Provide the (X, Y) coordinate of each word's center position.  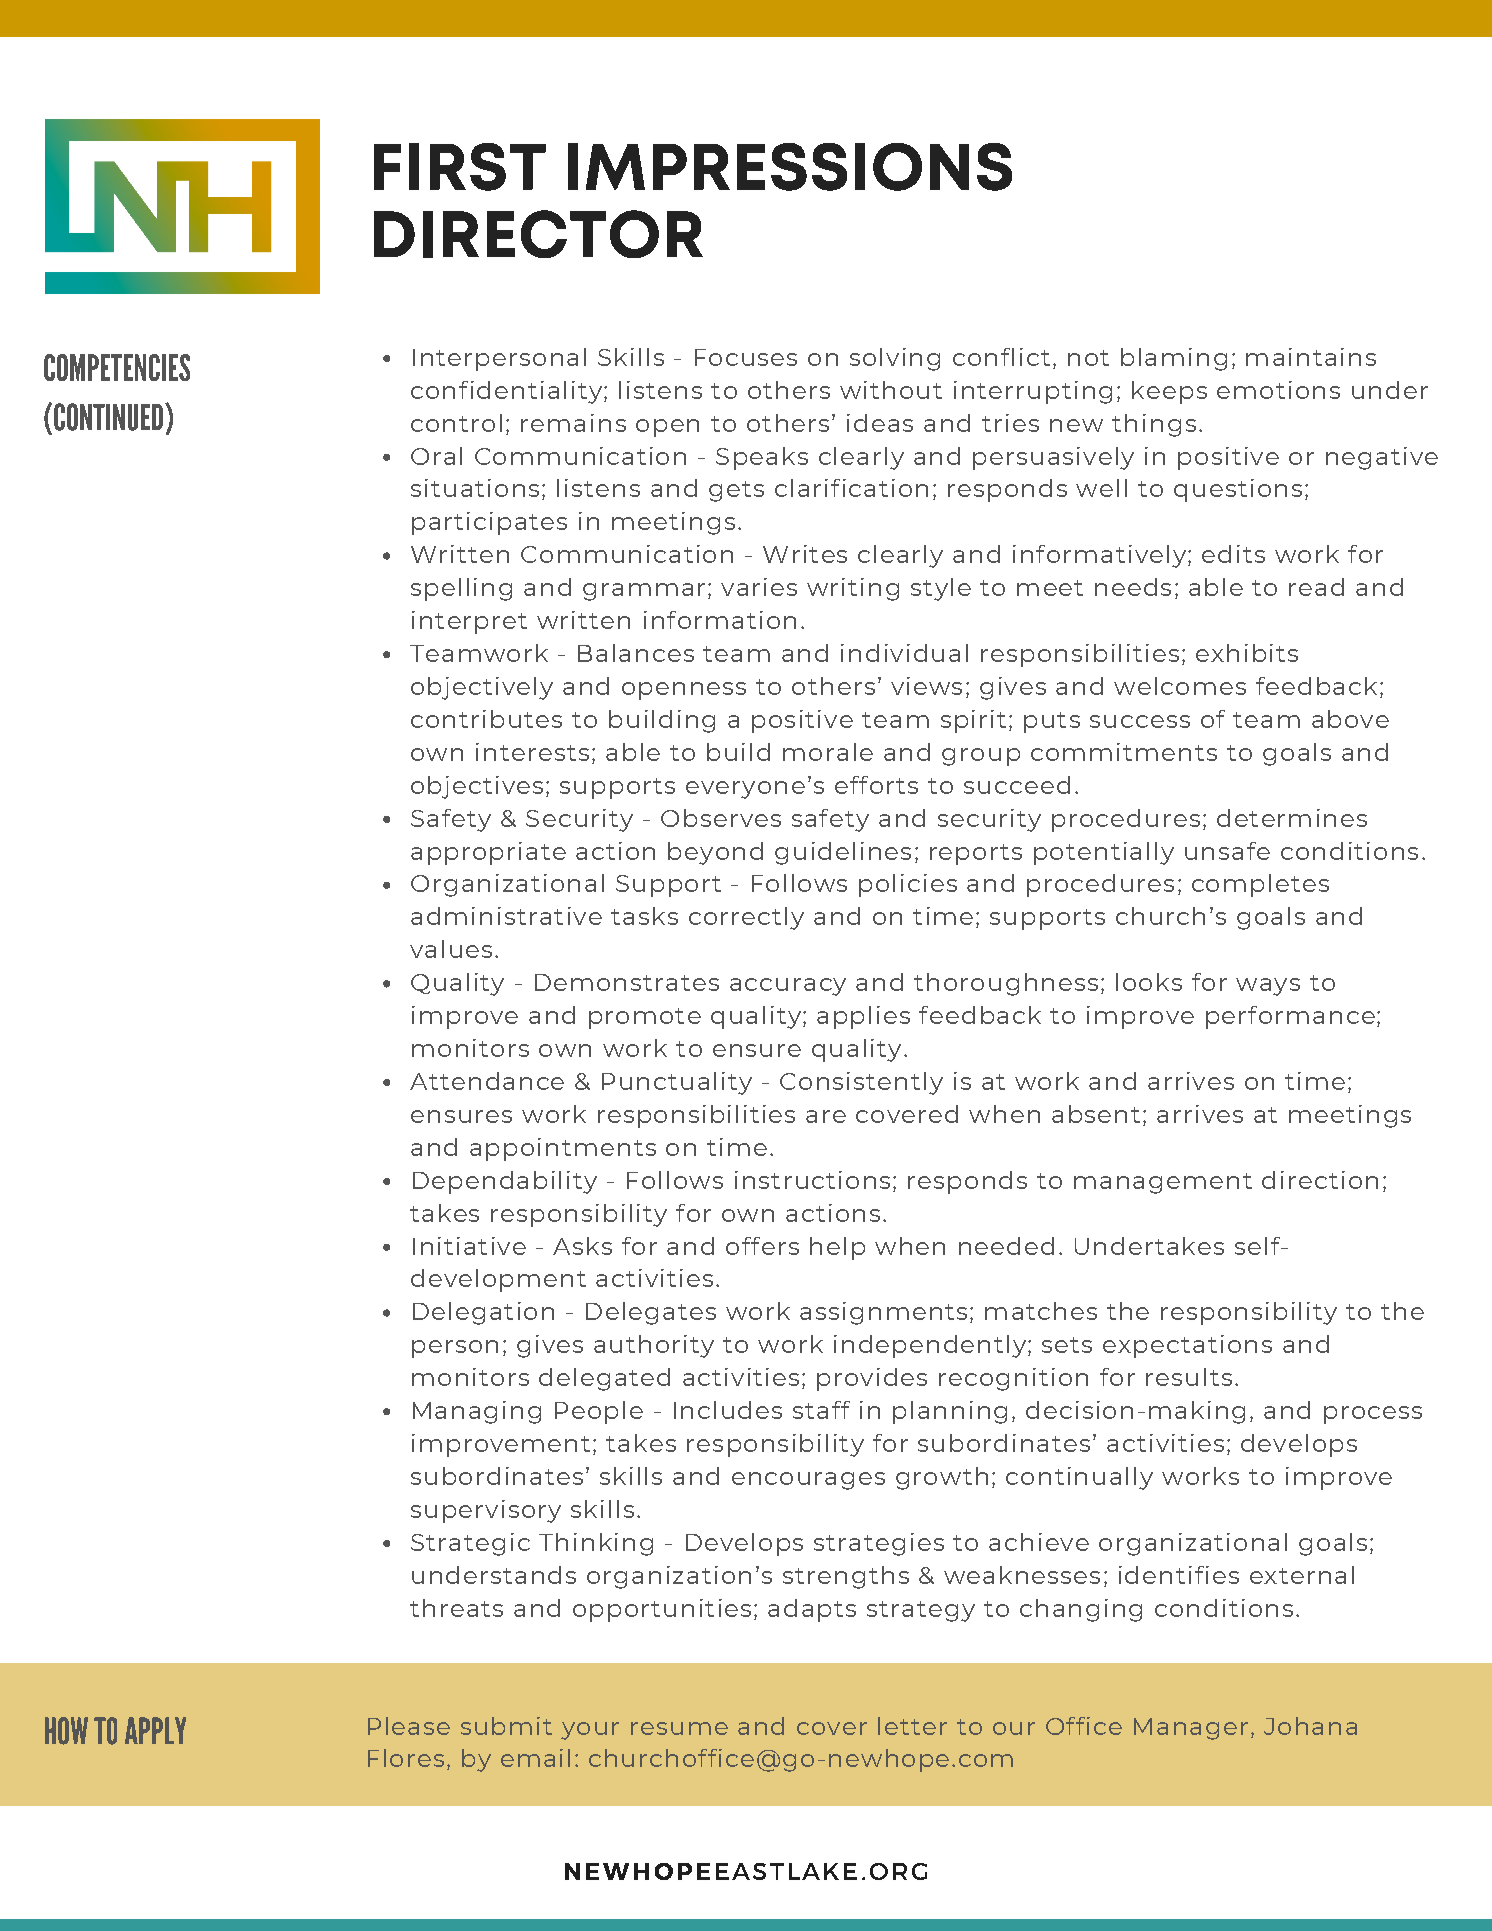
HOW (66, 1731)
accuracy (788, 987)
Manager (1191, 1729)
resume (679, 1728)
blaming (1174, 359)
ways (1268, 987)
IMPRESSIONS (790, 167)
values (451, 949)
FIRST (460, 167)
